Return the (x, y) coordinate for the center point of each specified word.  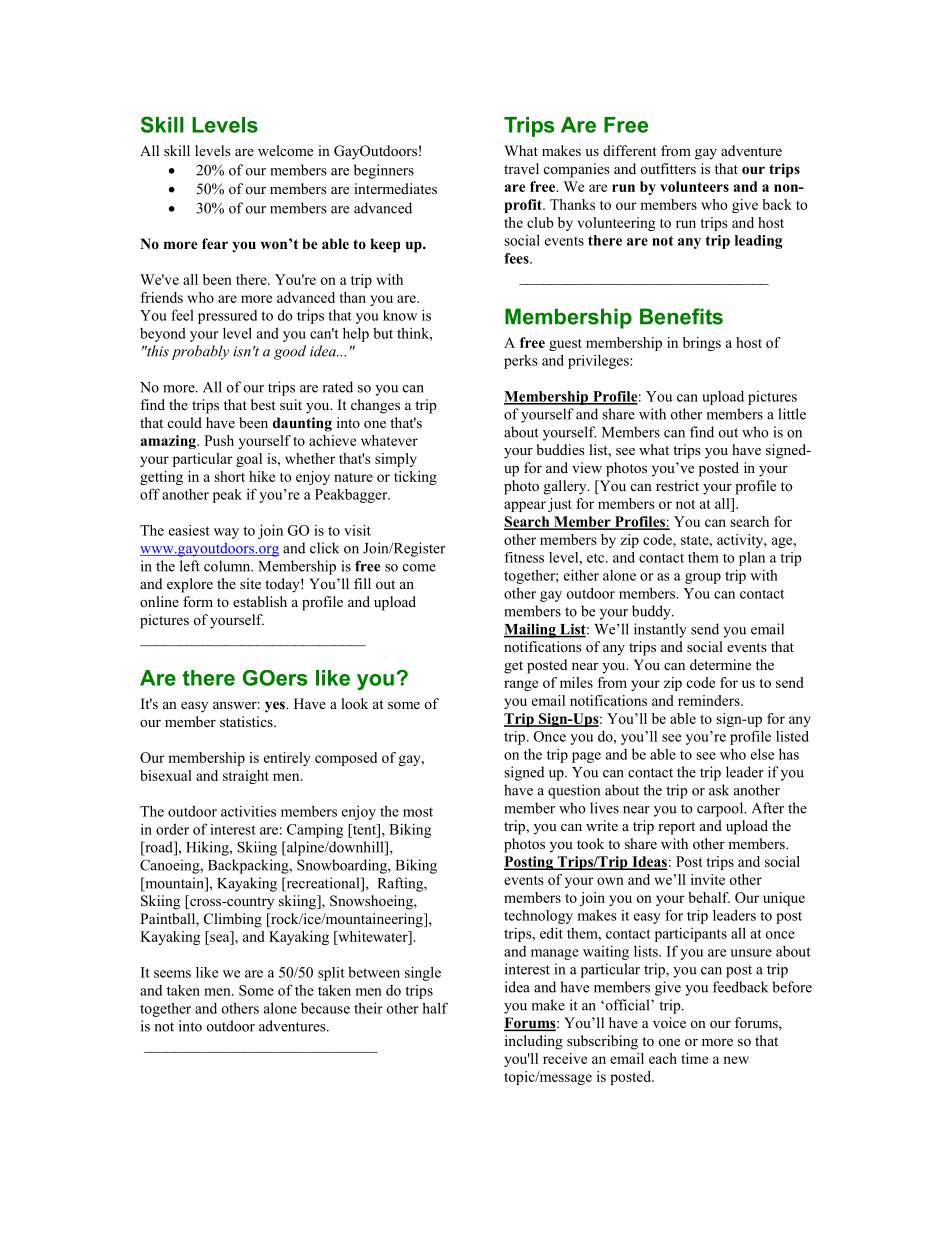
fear (215, 243)
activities (248, 811)
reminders (710, 700)
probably (200, 352)
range (521, 685)
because (325, 1008)
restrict (677, 485)
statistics (247, 721)
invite (708, 879)
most (418, 812)
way (226, 533)
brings (702, 344)
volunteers (694, 186)
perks (521, 362)
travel (521, 168)
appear (525, 506)
